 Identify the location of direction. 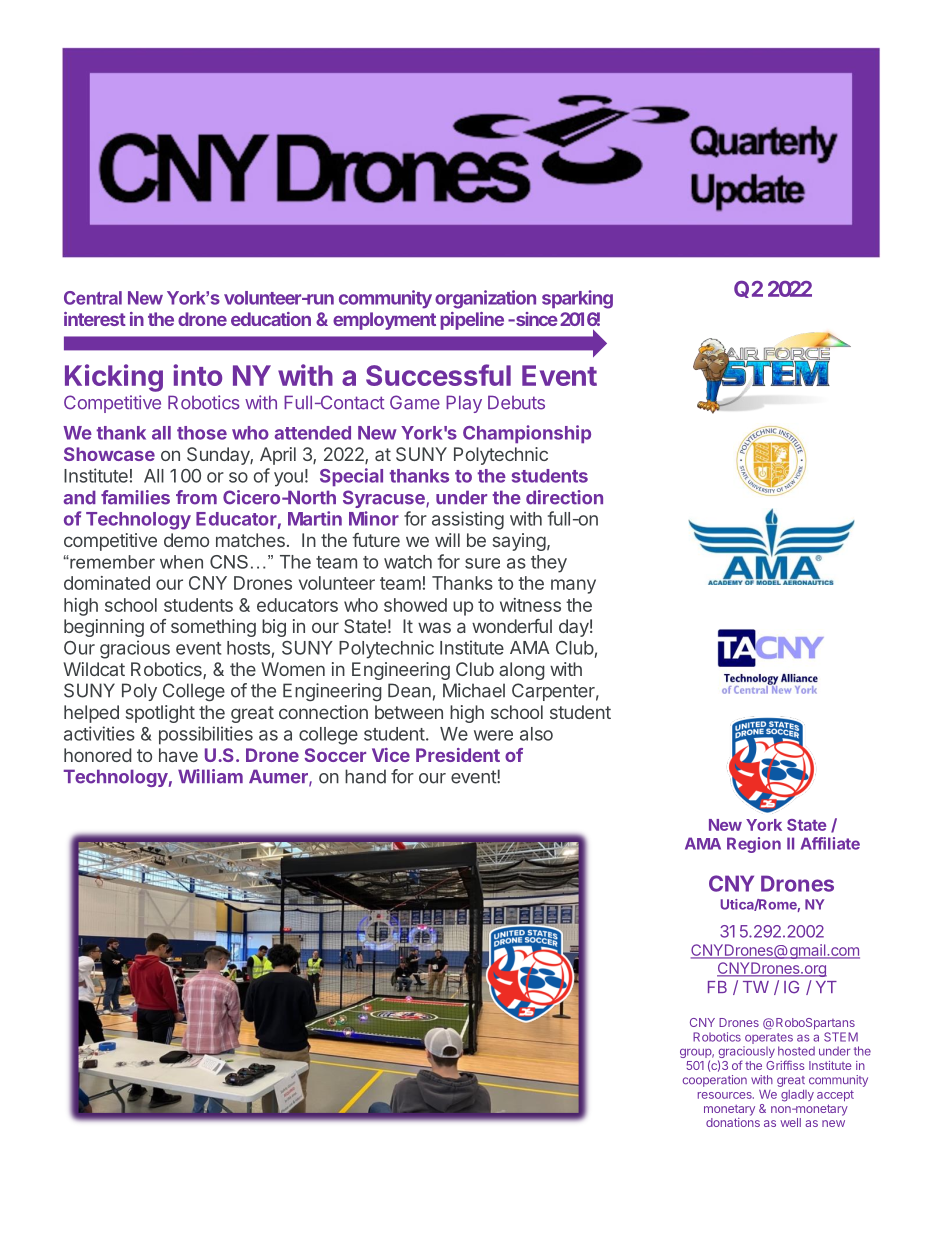
(564, 497).
